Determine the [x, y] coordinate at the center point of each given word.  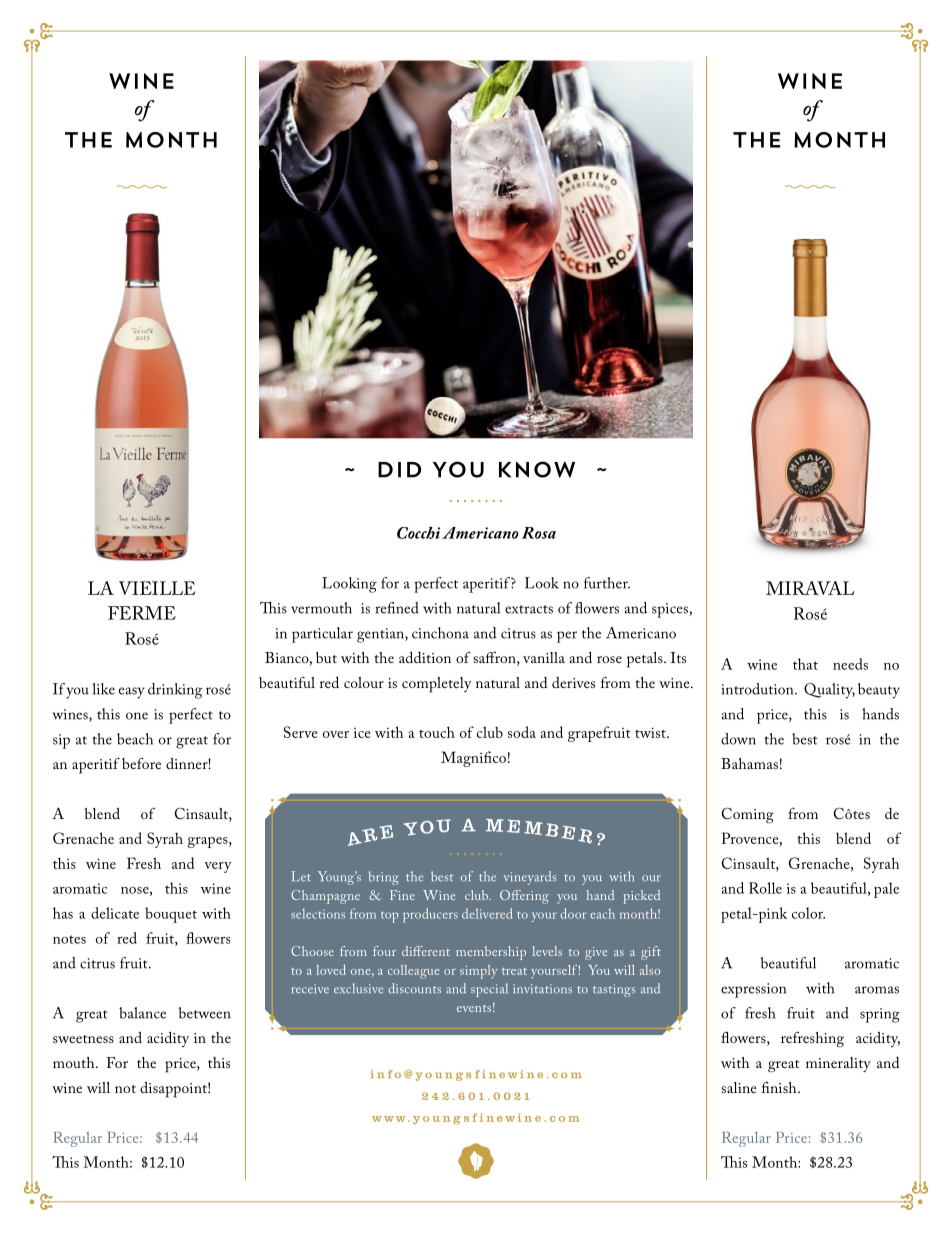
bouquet [171, 915]
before [141, 763]
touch [437, 732]
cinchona [440, 633]
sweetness [83, 1039]
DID [399, 470]
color [808, 913]
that [805, 664]
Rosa [539, 533]
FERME [142, 613]
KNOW [537, 469]
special [489, 990]
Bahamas [749, 763]
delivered [487, 913]
